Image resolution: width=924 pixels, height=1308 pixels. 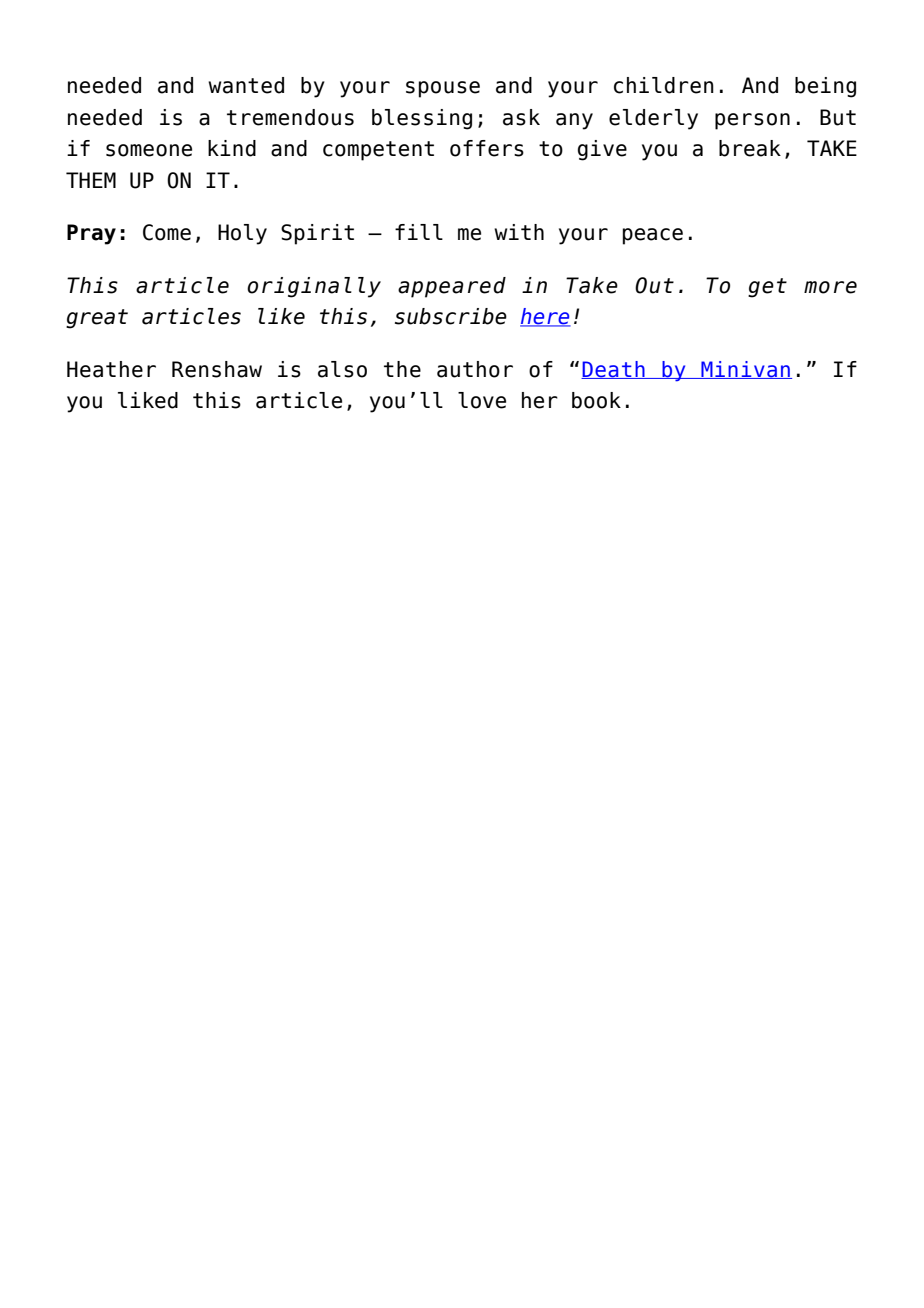 I want to click on originally, so click(x=314, y=287).
